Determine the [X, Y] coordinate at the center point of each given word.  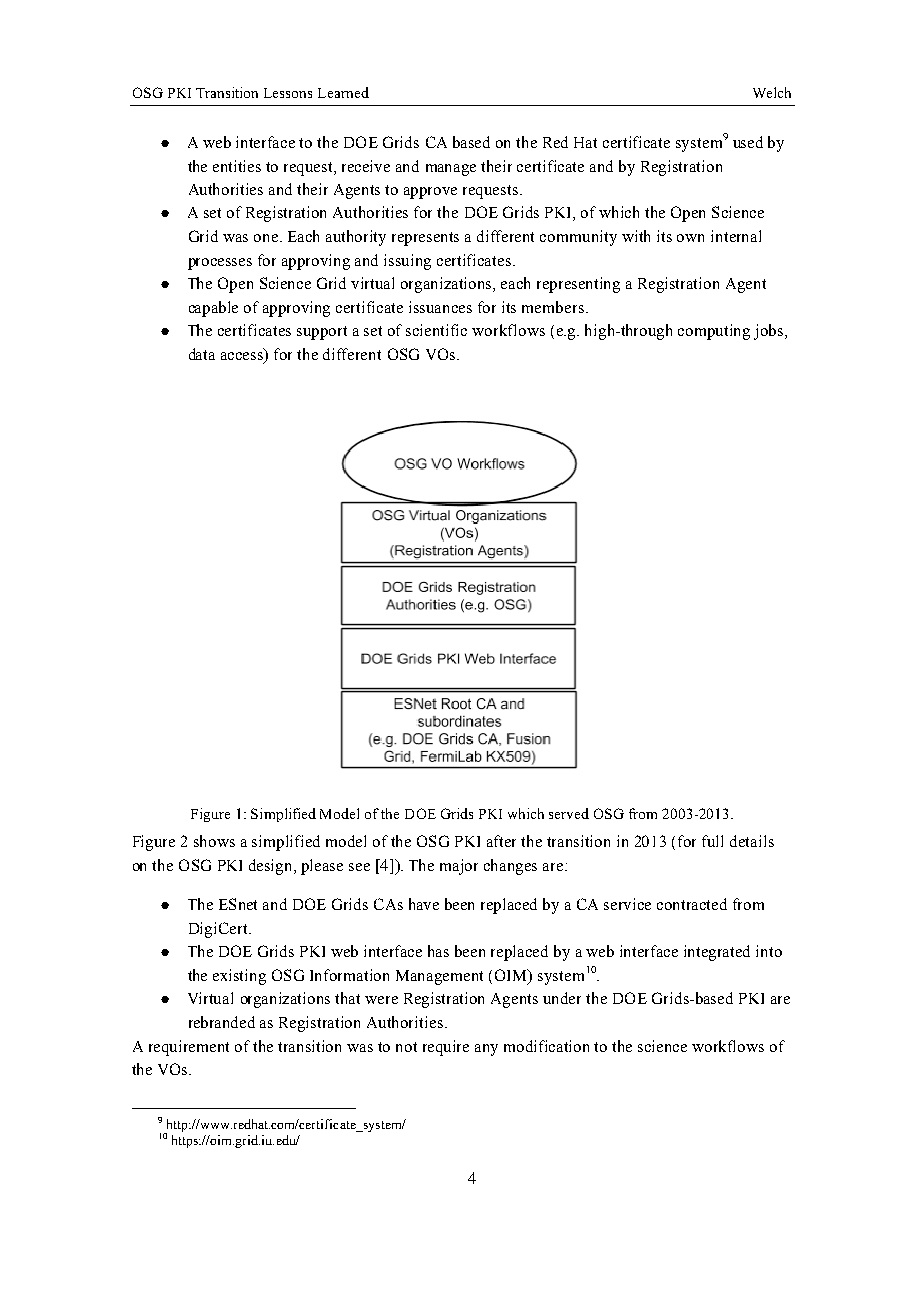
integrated [717, 953]
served [569, 813]
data [202, 354]
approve [430, 193]
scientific [436, 330]
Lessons [288, 93]
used [748, 142]
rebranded [222, 1022]
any [486, 1050]
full [712, 841]
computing [714, 332]
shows [214, 841]
